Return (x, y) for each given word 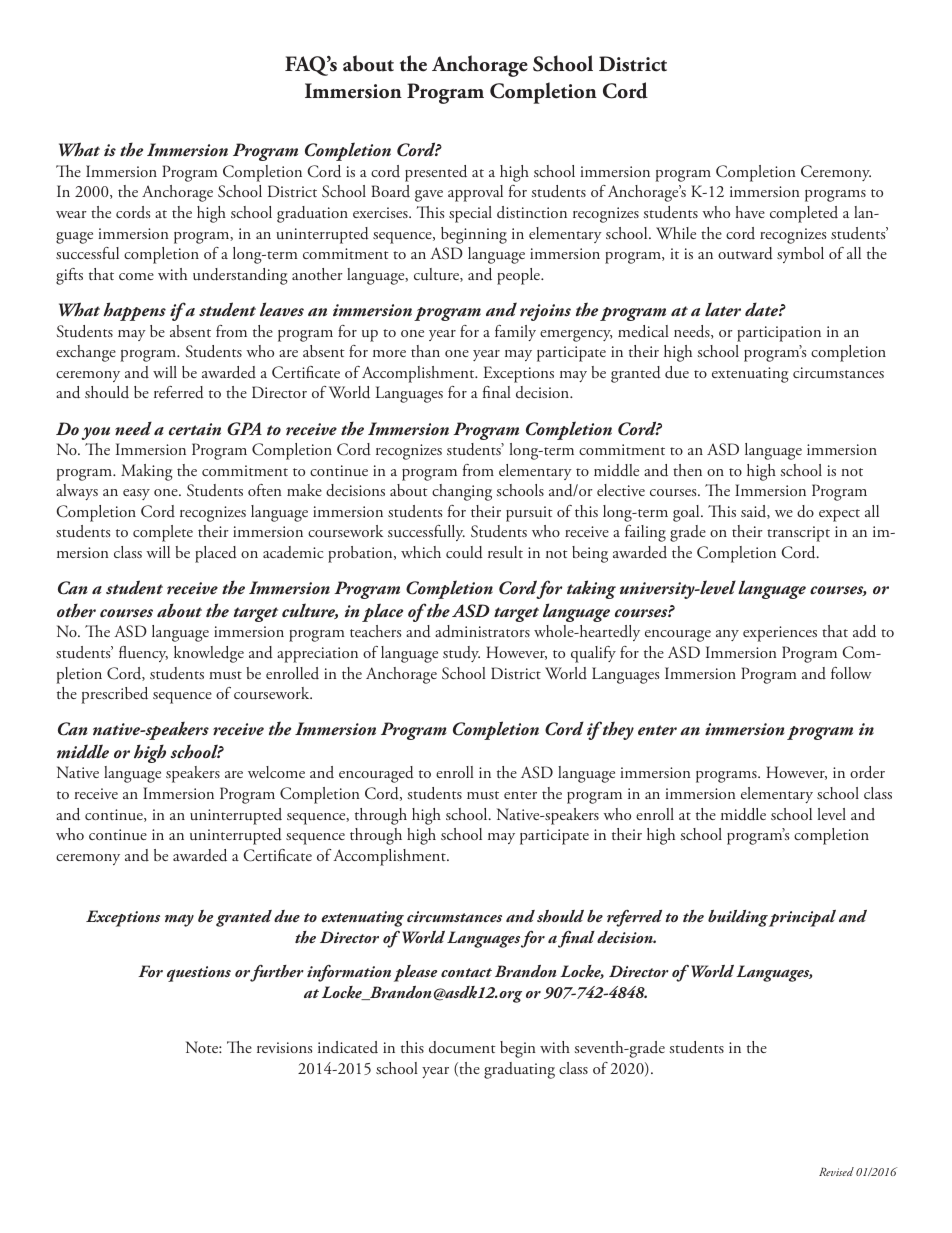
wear (71, 214)
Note (203, 1047)
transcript (798, 534)
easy (136, 494)
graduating (519, 1070)
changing (462, 492)
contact (466, 972)
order (867, 772)
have (750, 212)
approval (475, 193)
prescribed (114, 695)
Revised (836, 1171)
